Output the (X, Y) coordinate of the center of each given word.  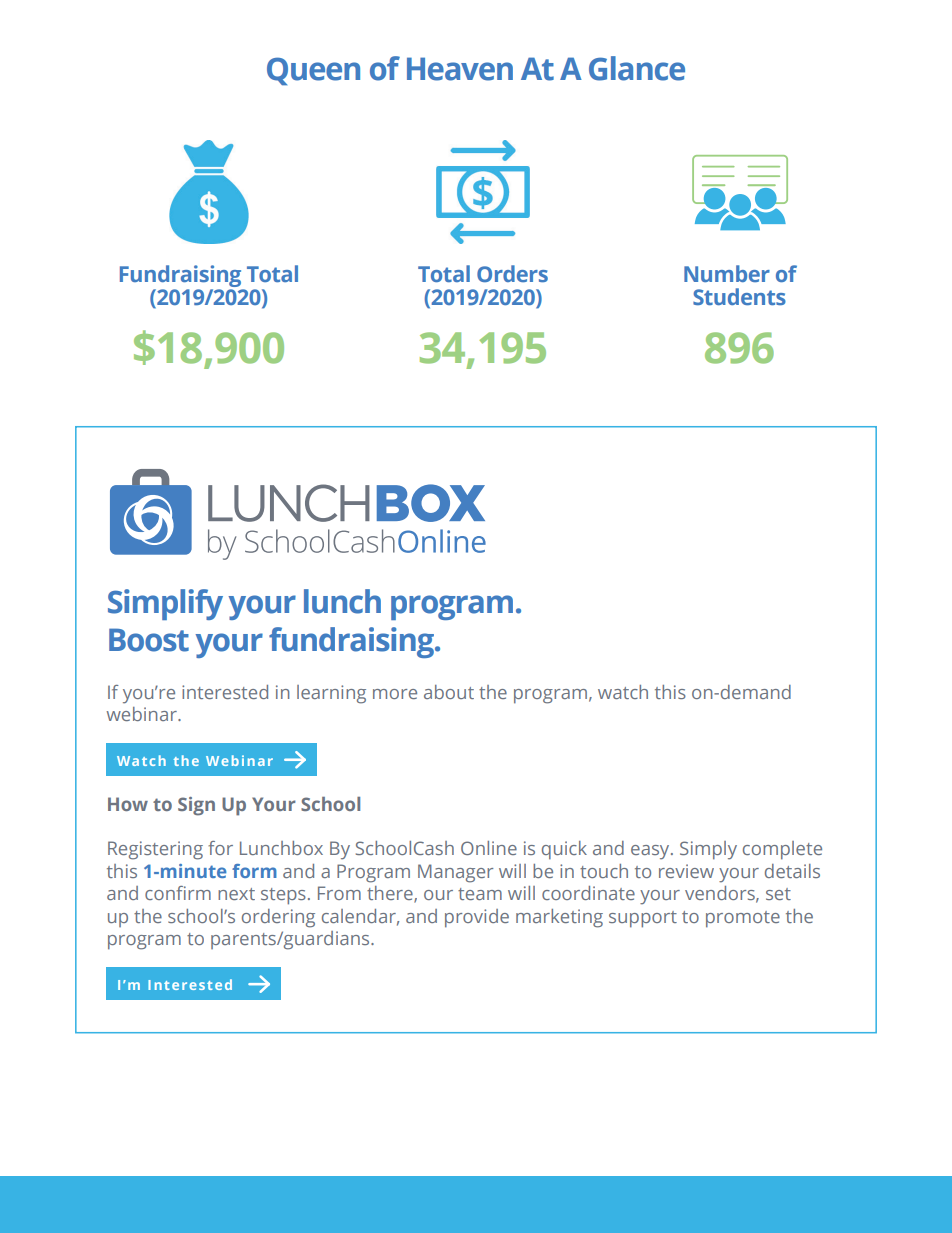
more (395, 694)
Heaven (460, 69)
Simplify (165, 604)
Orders (512, 273)
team (480, 894)
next (236, 894)
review (686, 871)
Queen (313, 71)
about (449, 692)
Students (739, 296)
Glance (637, 68)
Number (727, 273)
